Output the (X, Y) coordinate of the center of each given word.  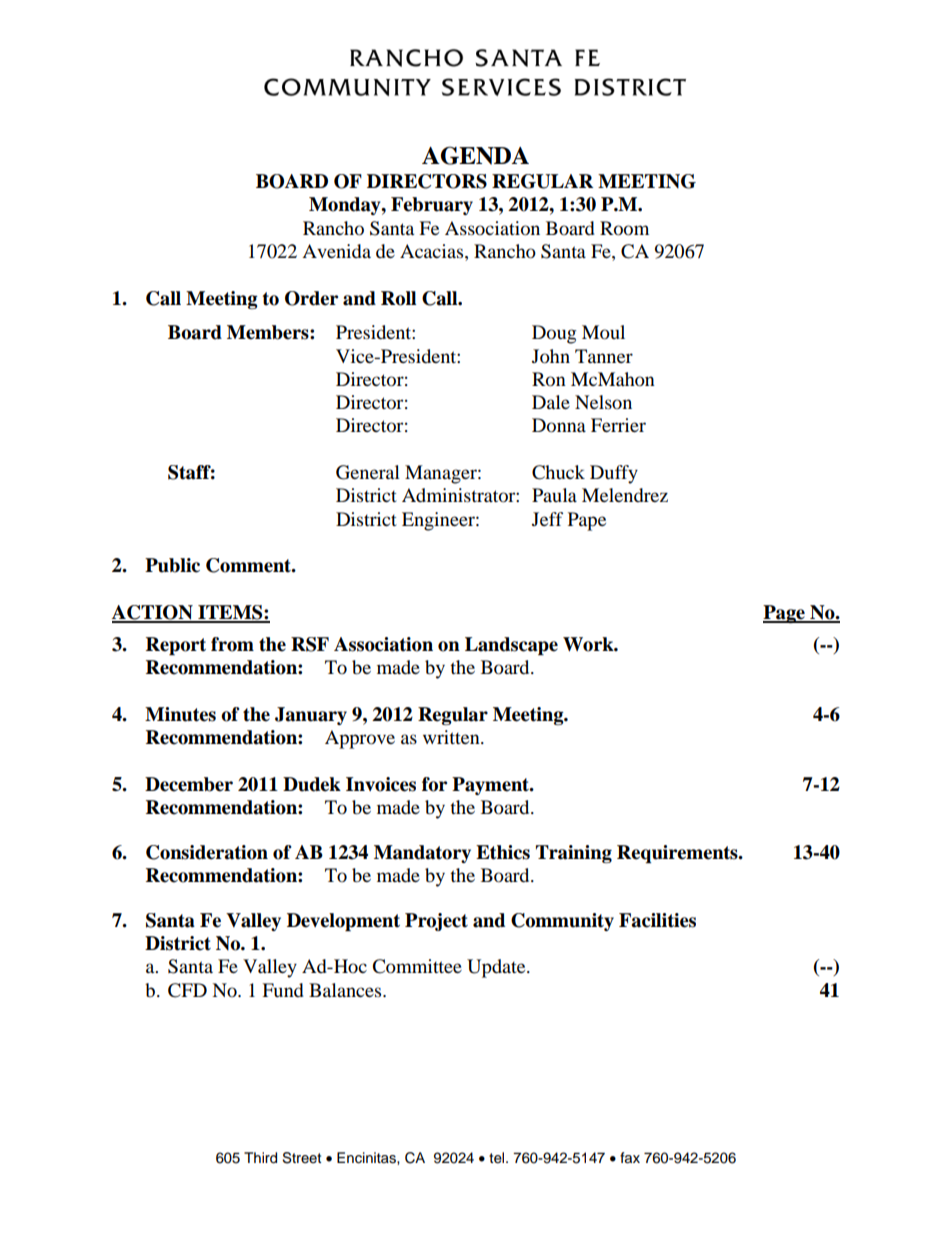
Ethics (503, 852)
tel (498, 1158)
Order (311, 298)
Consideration (207, 852)
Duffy (614, 474)
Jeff (547, 519)
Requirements (678, 854)
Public (172, 565)
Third (260, 1158)
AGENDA (475, 155)
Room (624, 228)
